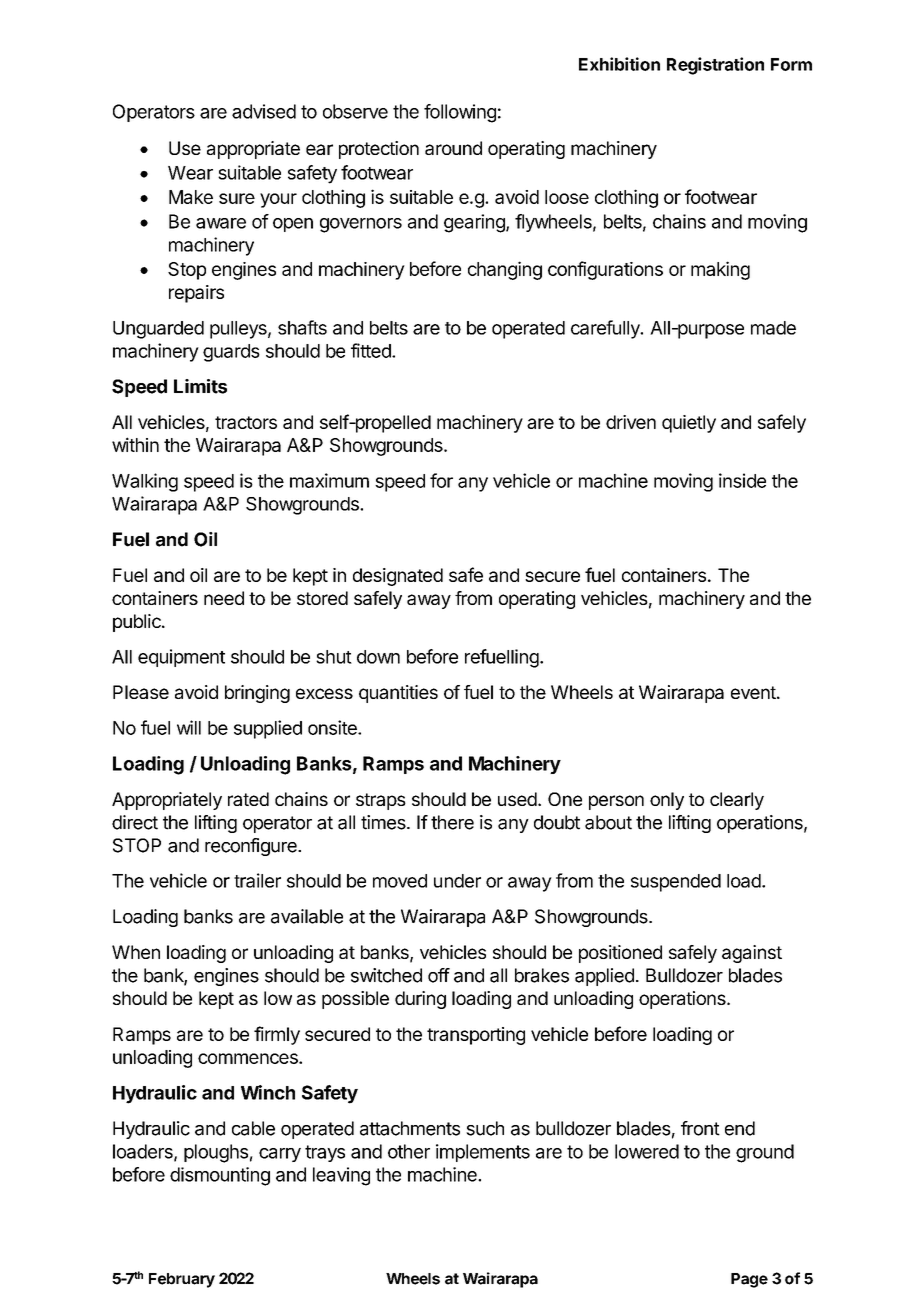 The height and width of the image is (1308, 924). Describe the element at coordinates (398, 577) in the image. I see `designated` at that location.
